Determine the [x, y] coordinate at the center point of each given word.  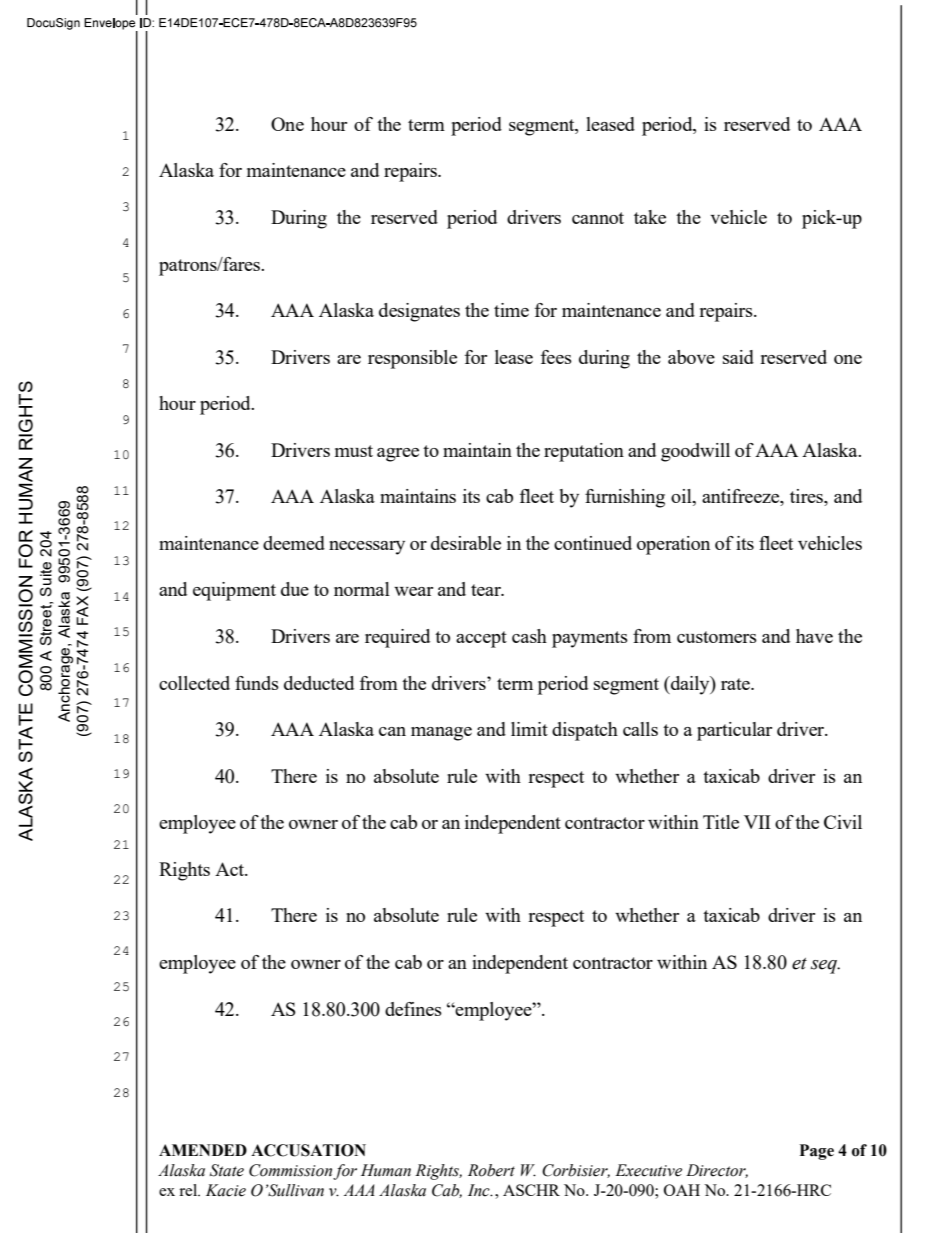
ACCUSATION [308, 1150]
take [650, 217]
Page [816, 1152]
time [511, 310]
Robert [491, 1170]
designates [419, 312]
